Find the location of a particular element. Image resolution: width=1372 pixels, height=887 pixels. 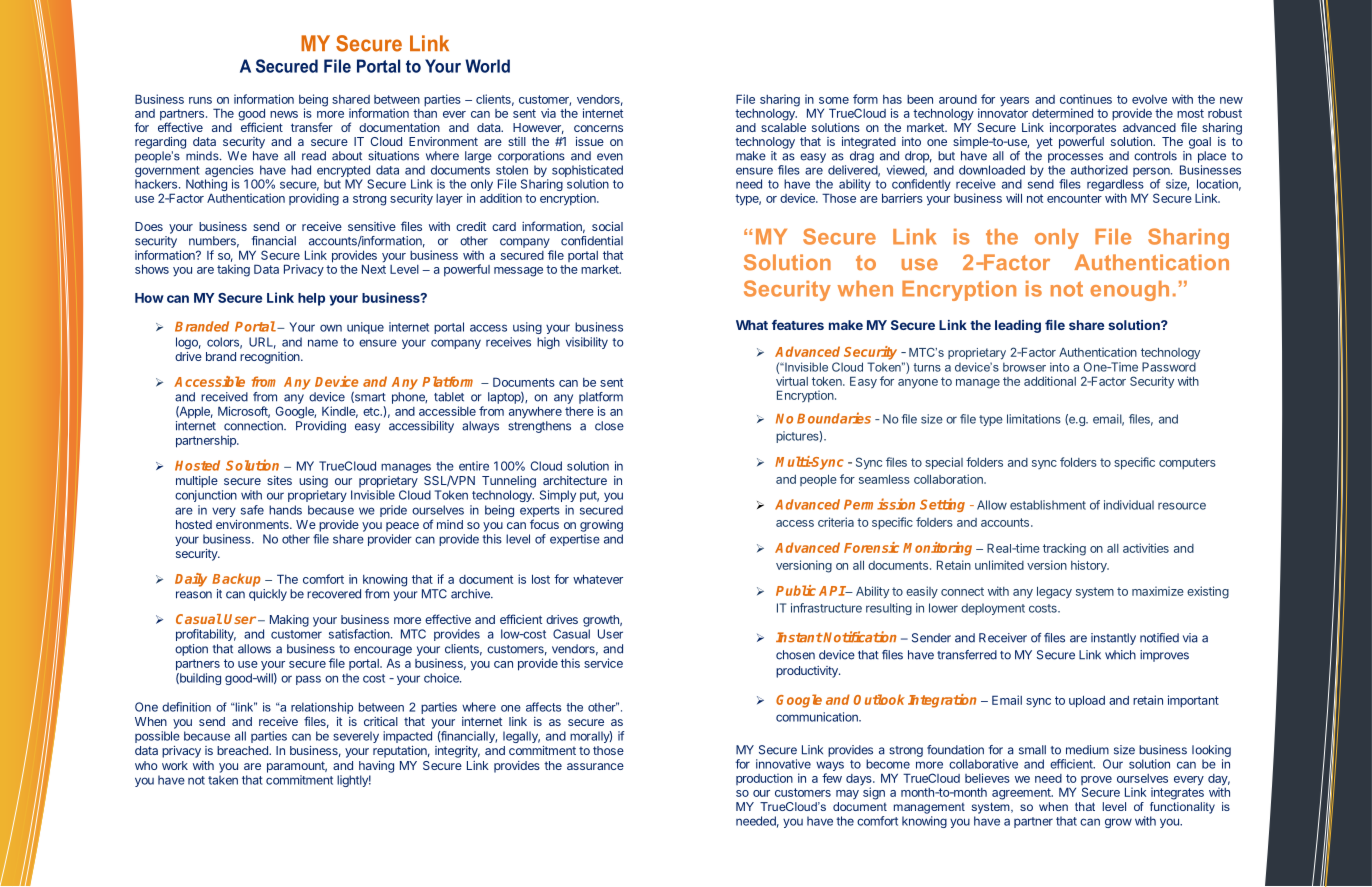

leading is located at coordinates (1018, 326).
